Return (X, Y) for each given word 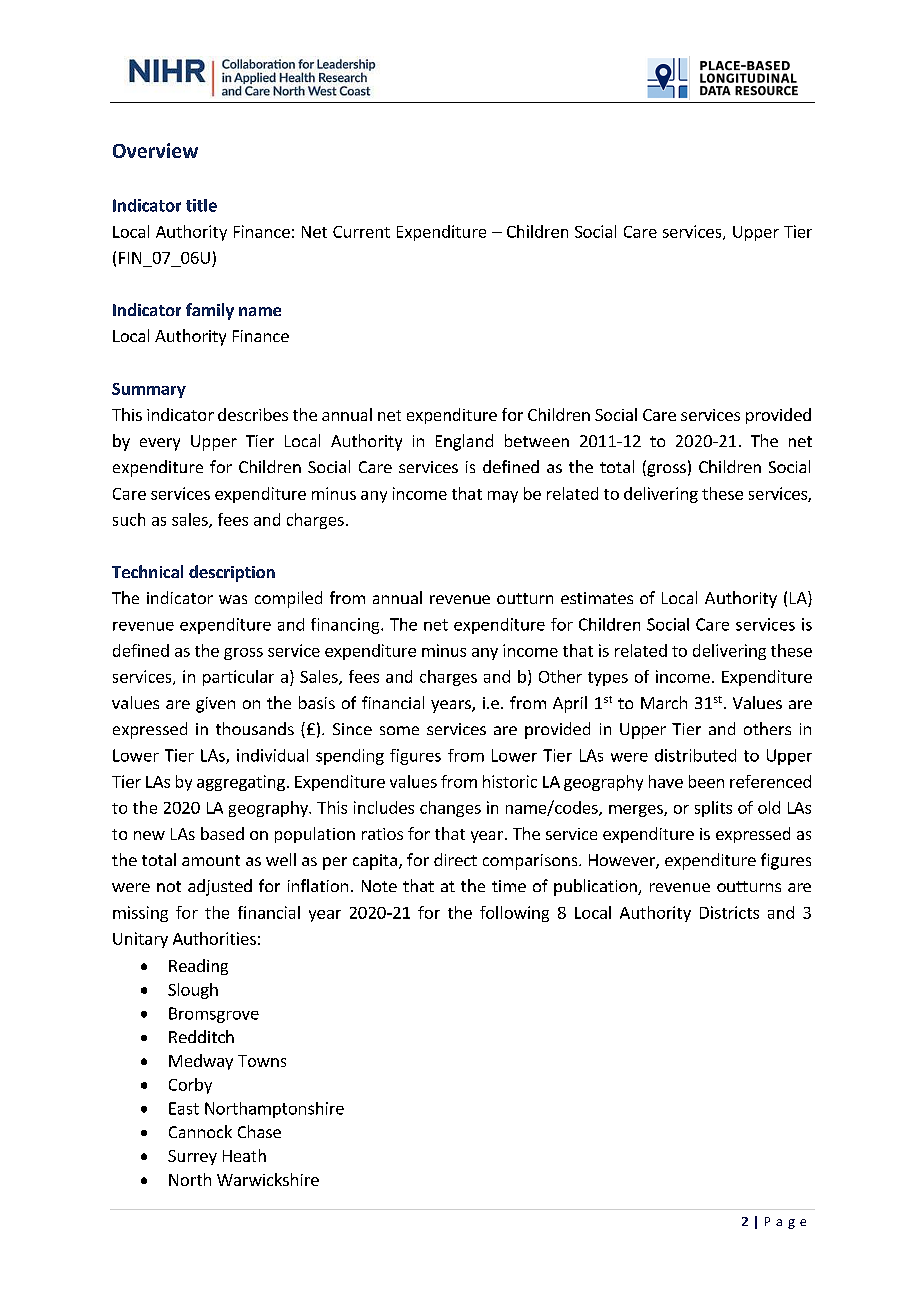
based (222, 833)
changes (450, 809)
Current (361, 232)
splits (713, 809)
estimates (597, 598)
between (537, 440)
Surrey (192, 1157)
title (201, 205)
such (129, 519)
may (503, 497)
